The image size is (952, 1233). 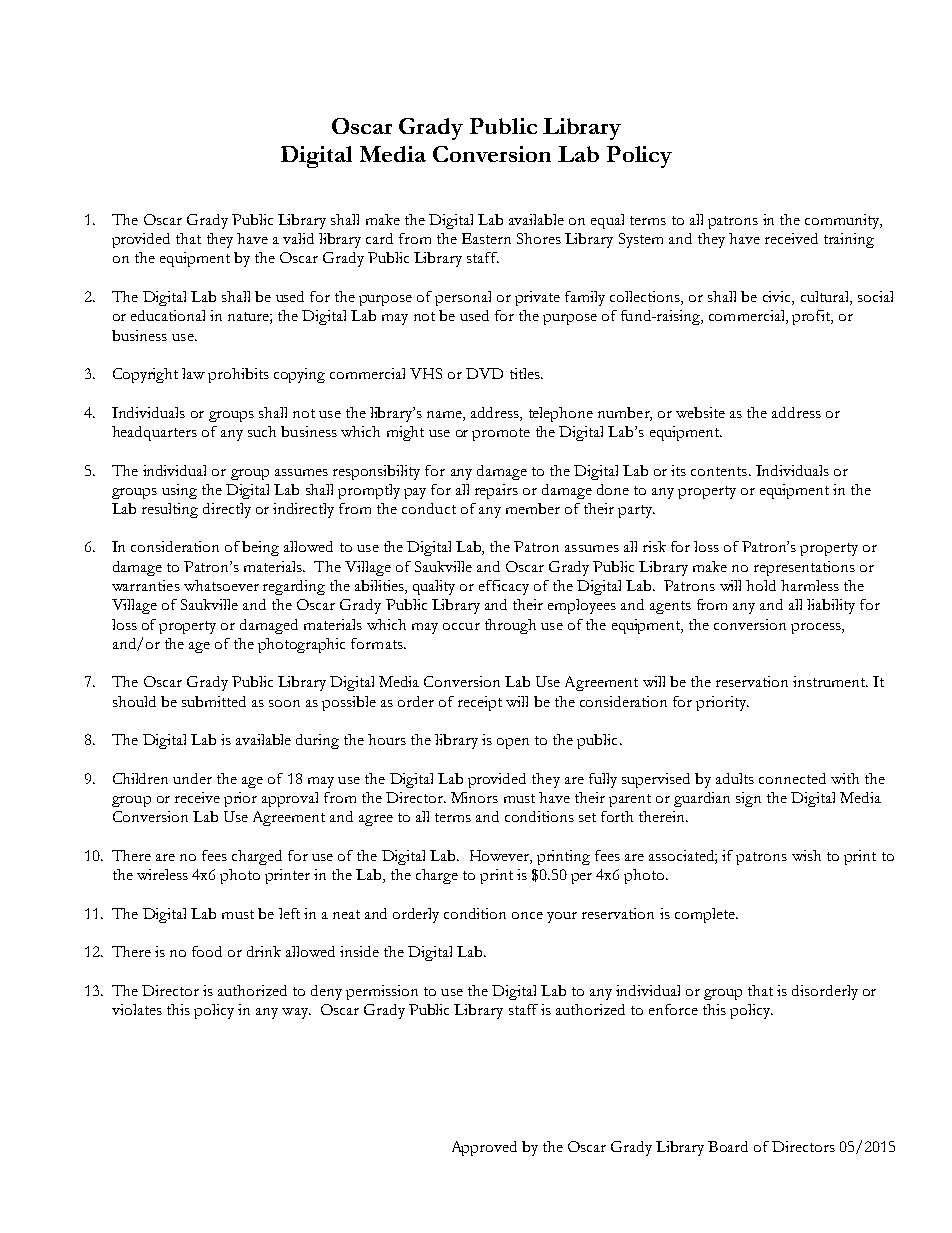 What do you see at coordinates (290, 799) in the screenshot?
I see `approval` at bounding box center [290, 799].
